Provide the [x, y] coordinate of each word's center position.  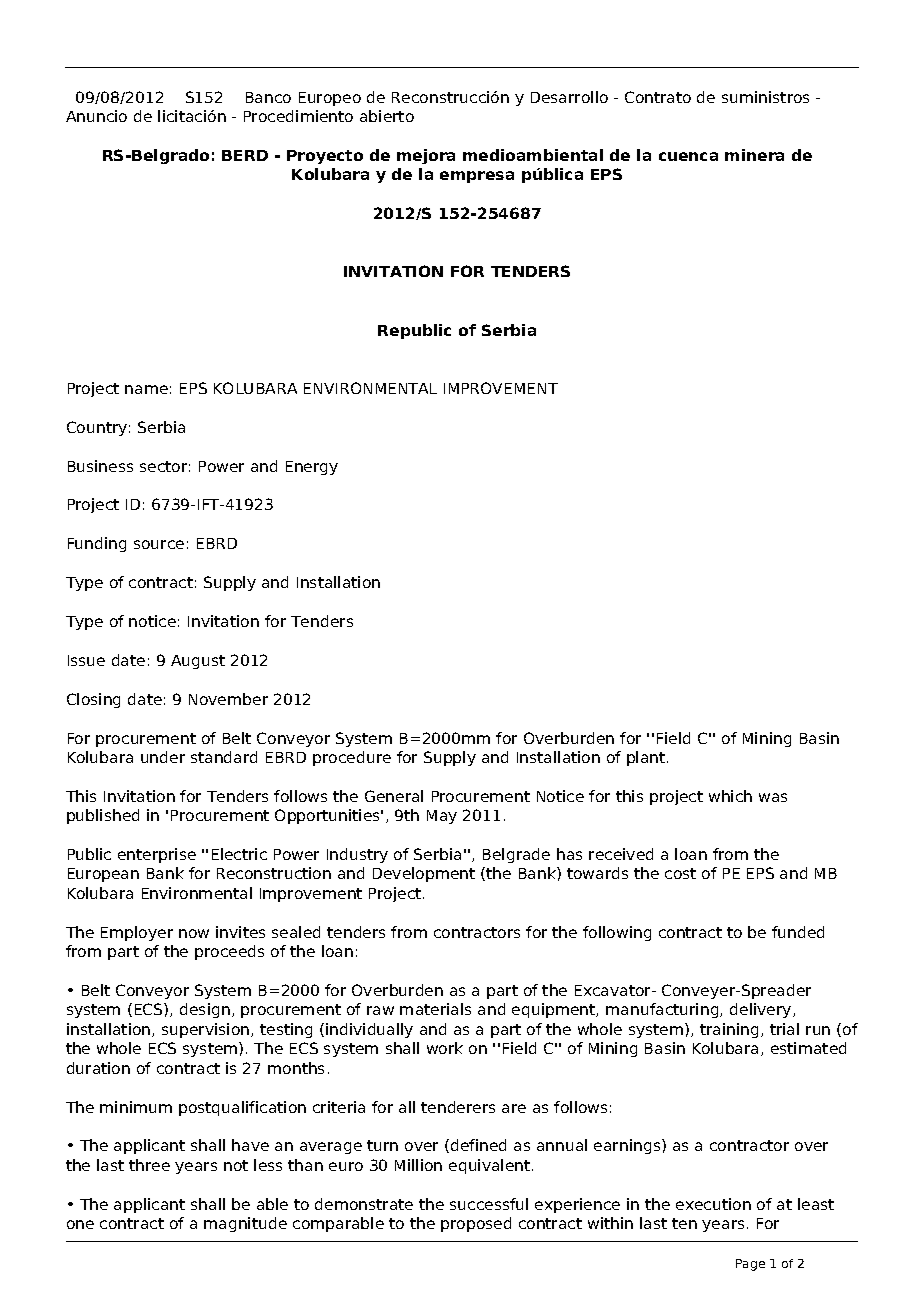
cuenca [688, 156]
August [198, 662]
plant [647, 758]
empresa [477, 177]
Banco [268, 97]
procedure [352, 758]
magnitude [245, 1224]
